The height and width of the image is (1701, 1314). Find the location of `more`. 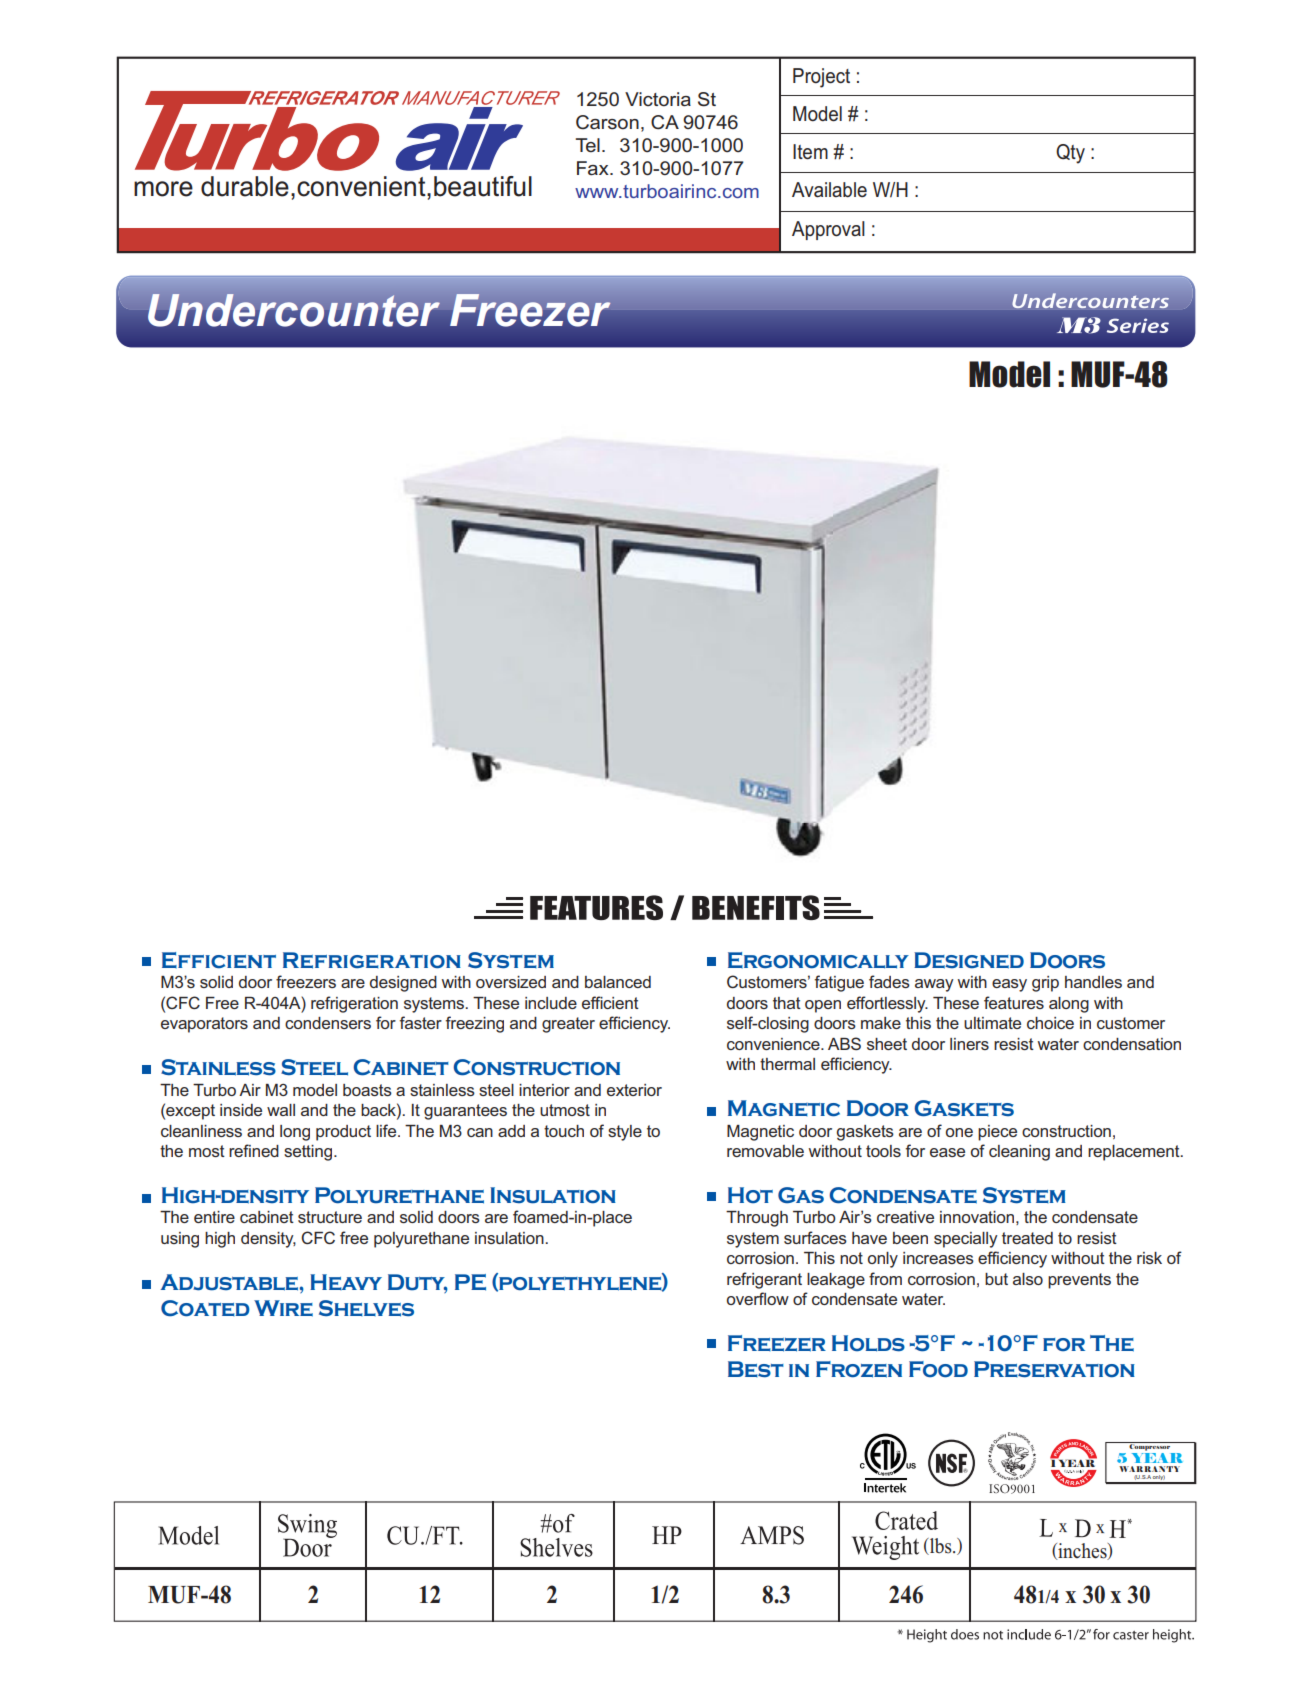

more is located at coordinates (163, 189).
